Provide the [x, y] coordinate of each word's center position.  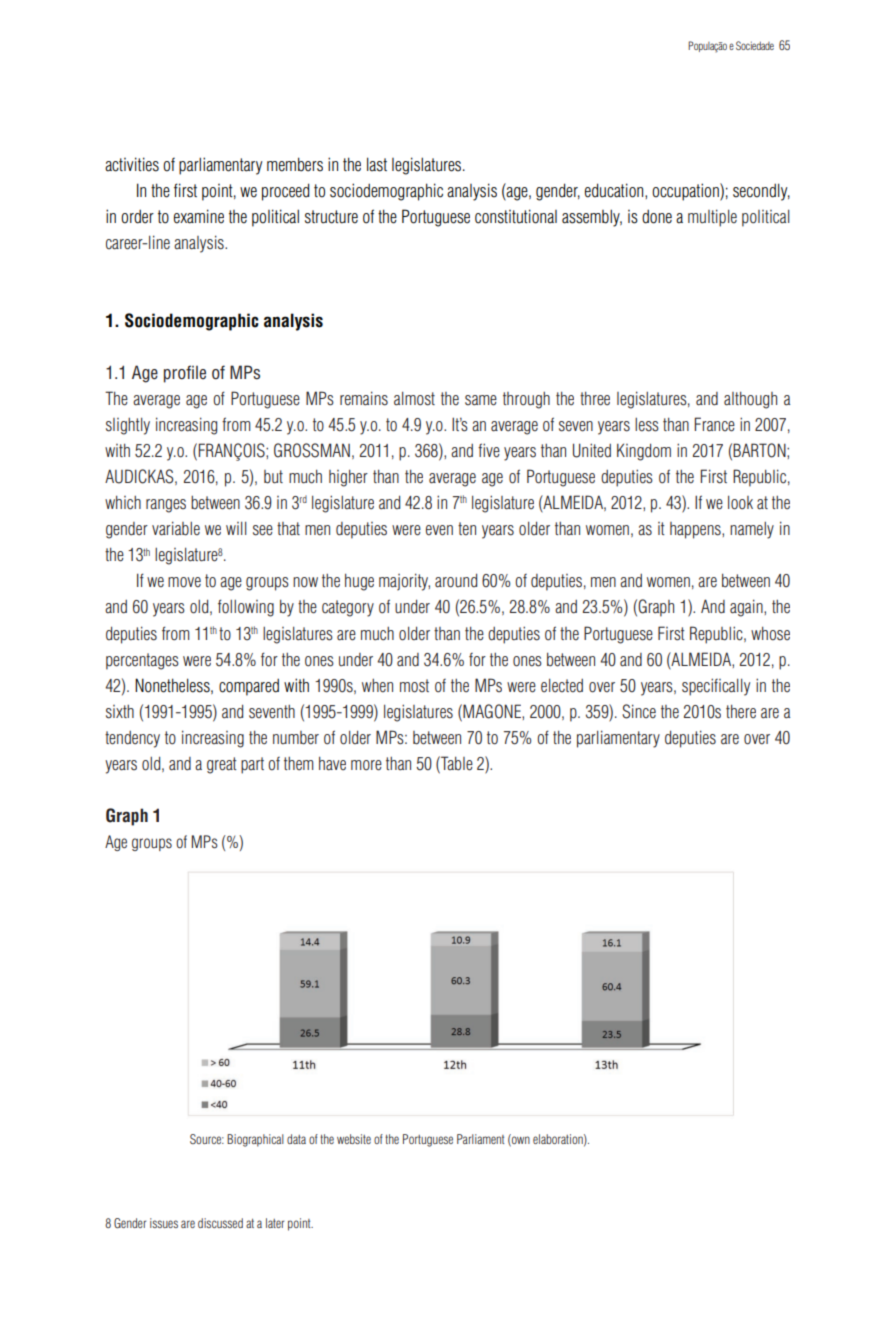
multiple [712, 218]
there [741, 711]
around [456, 581]
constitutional [516, 216]
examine [199, 216]
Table [456, 763]
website [354, 1139]
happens [696, 530]
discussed [220, 1223]
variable [176, 528]
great [222, 765]
